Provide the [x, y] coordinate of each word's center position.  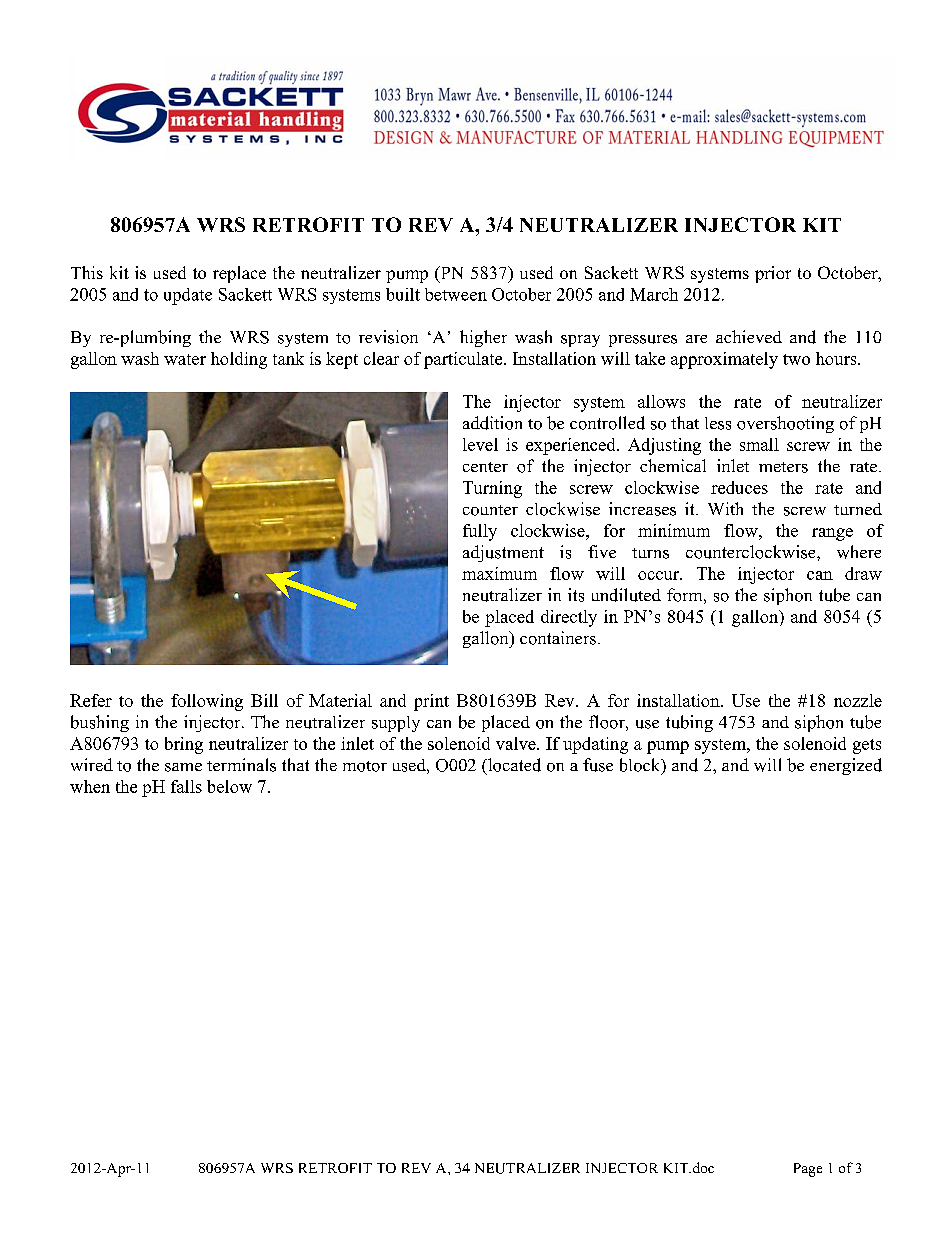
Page [808, 1170]
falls [186, 786]
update [188, 296]
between [456, 294]
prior [773, 274]
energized [846, 766]
